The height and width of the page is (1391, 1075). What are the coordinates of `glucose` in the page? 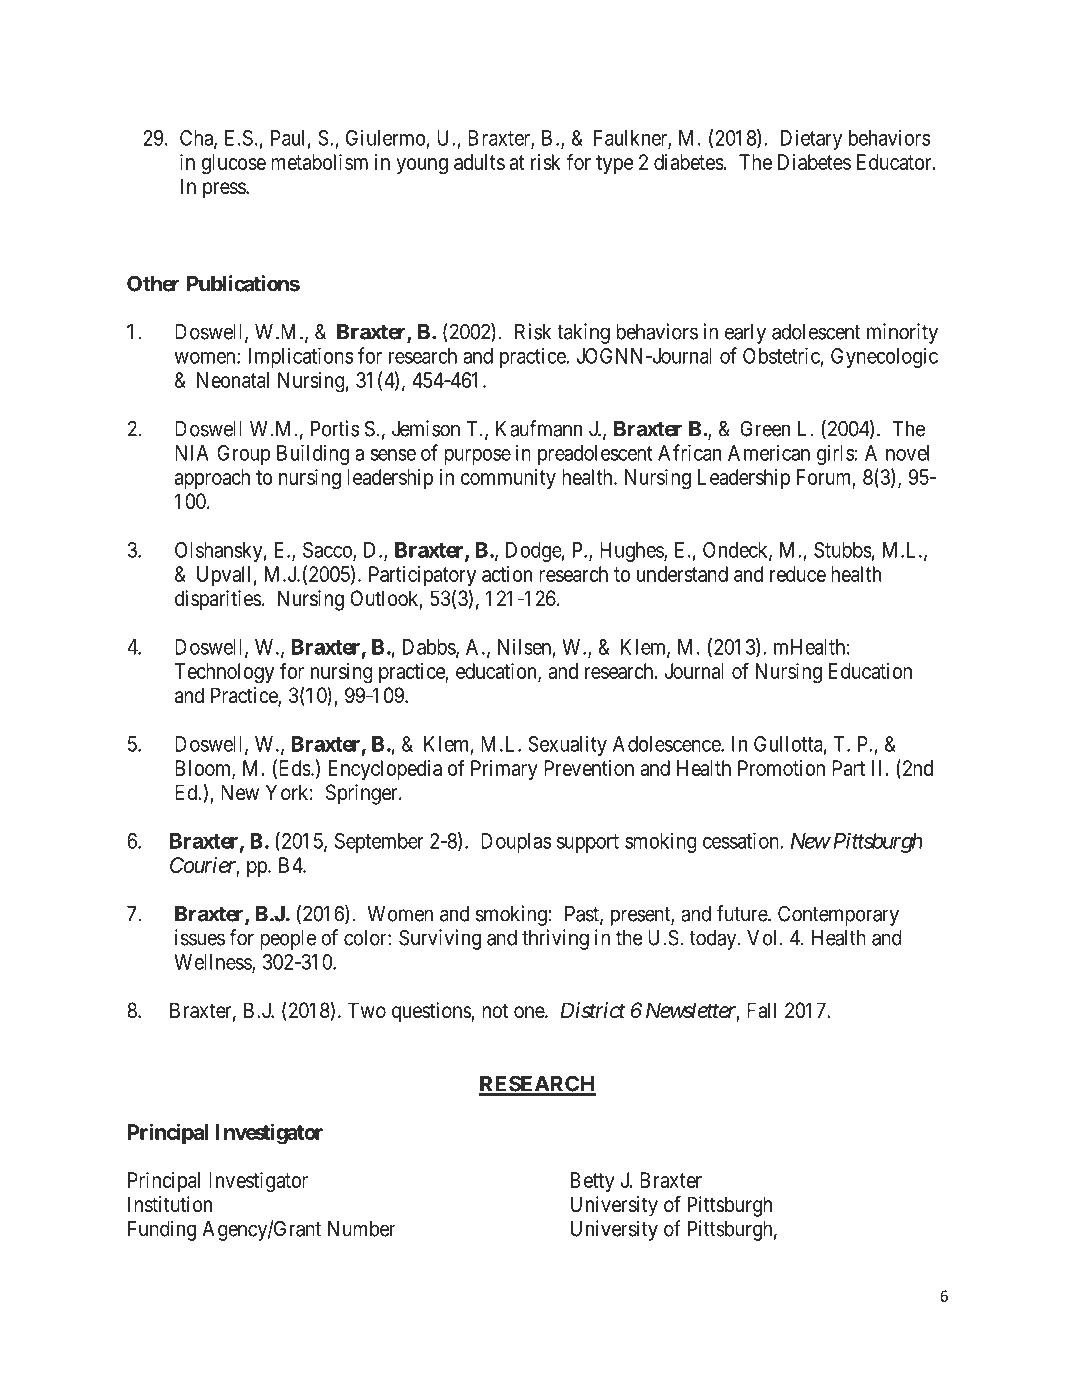 It's located at (233, 164).
